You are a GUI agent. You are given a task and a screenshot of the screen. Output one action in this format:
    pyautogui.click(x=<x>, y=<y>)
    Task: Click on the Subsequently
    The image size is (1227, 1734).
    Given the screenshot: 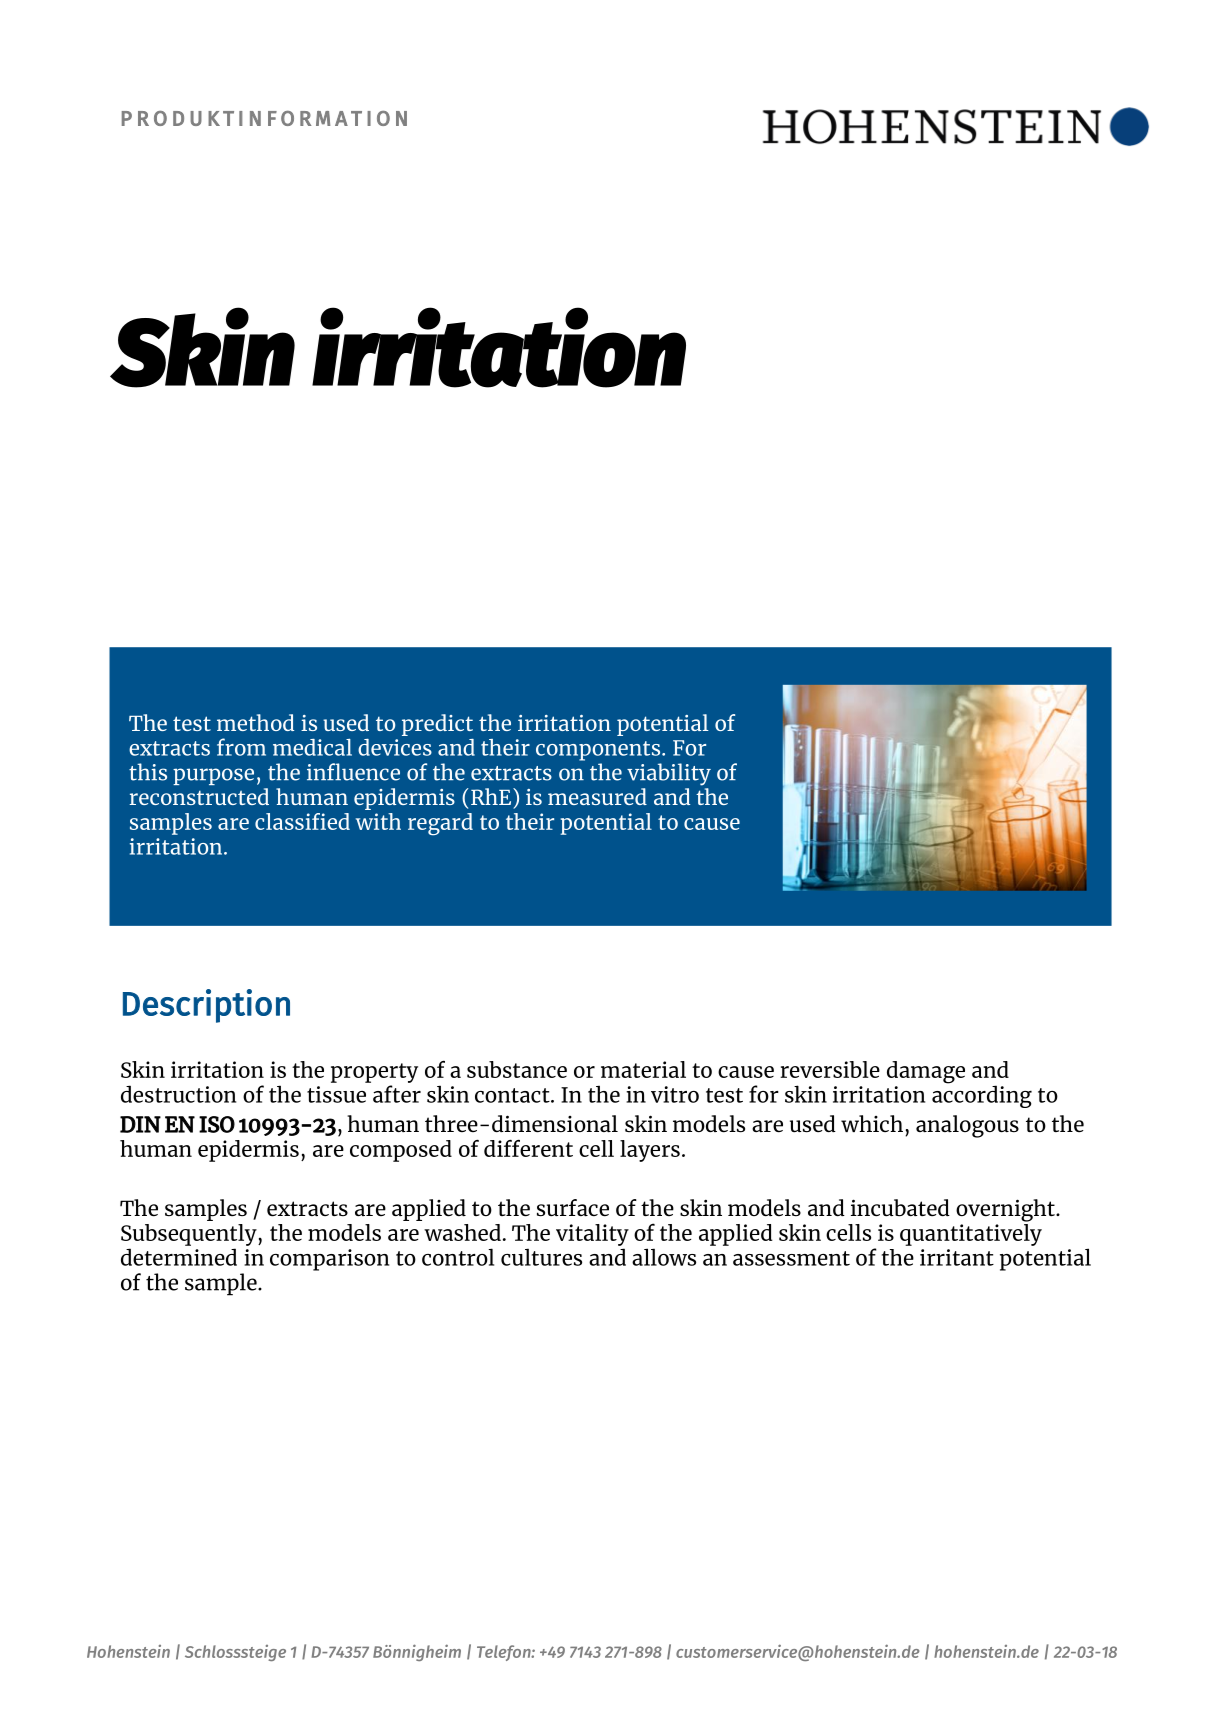 What is the action you would take?
    pyautogui.click(x=190, y=1235)
